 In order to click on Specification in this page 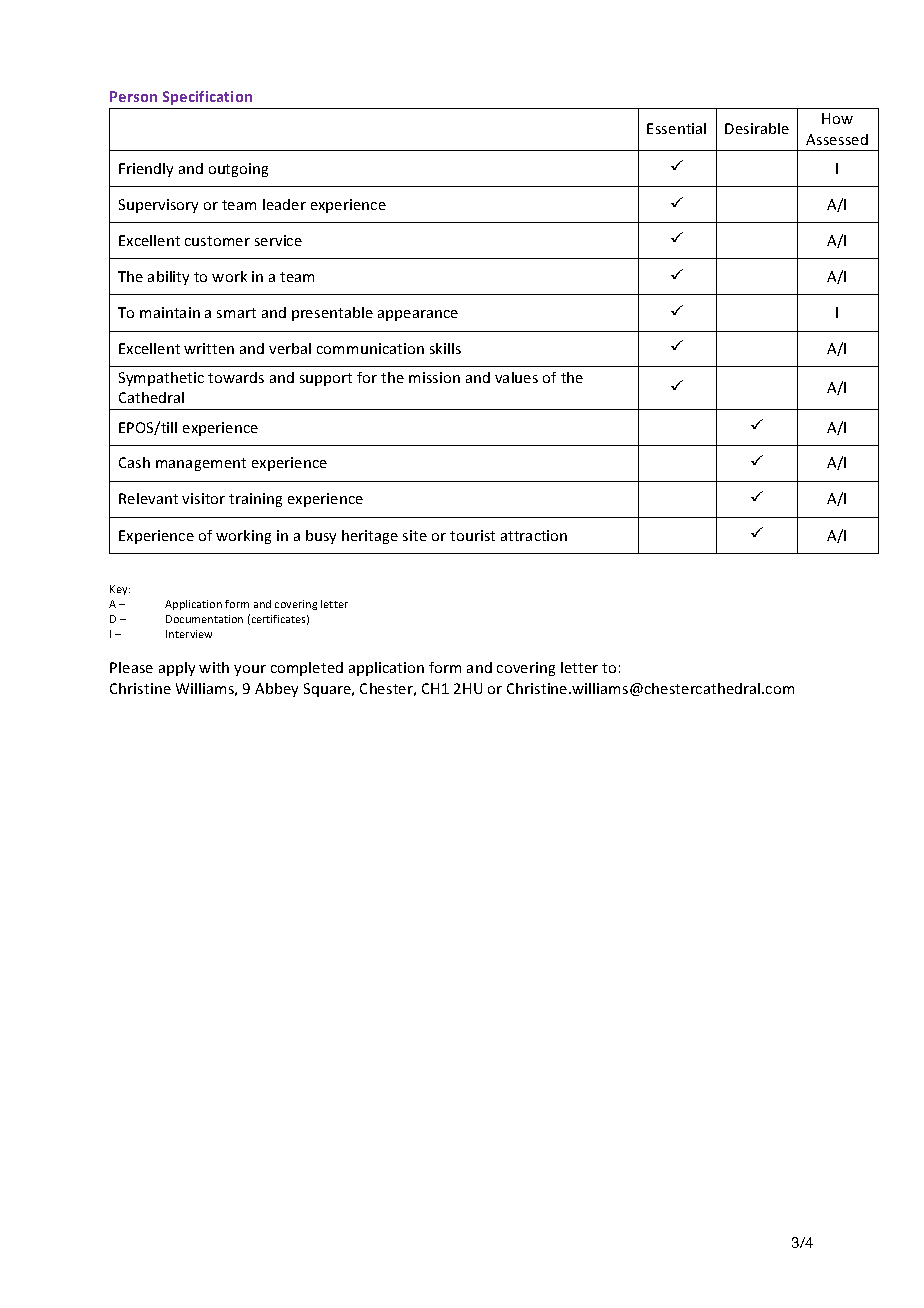, I will do `click(207, 98)`.
